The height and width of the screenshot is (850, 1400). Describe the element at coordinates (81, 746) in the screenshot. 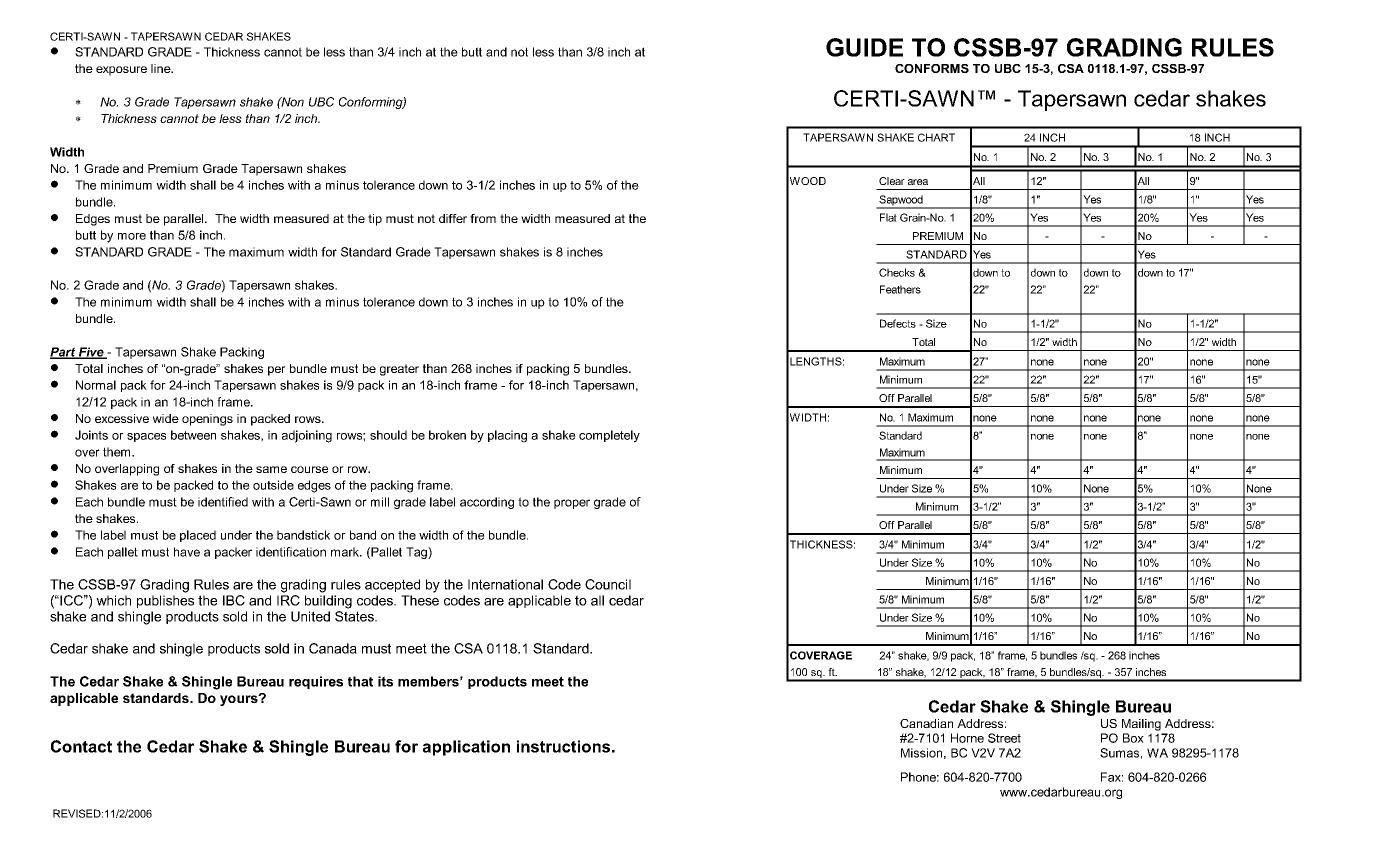

I see `Contact` at that location.
